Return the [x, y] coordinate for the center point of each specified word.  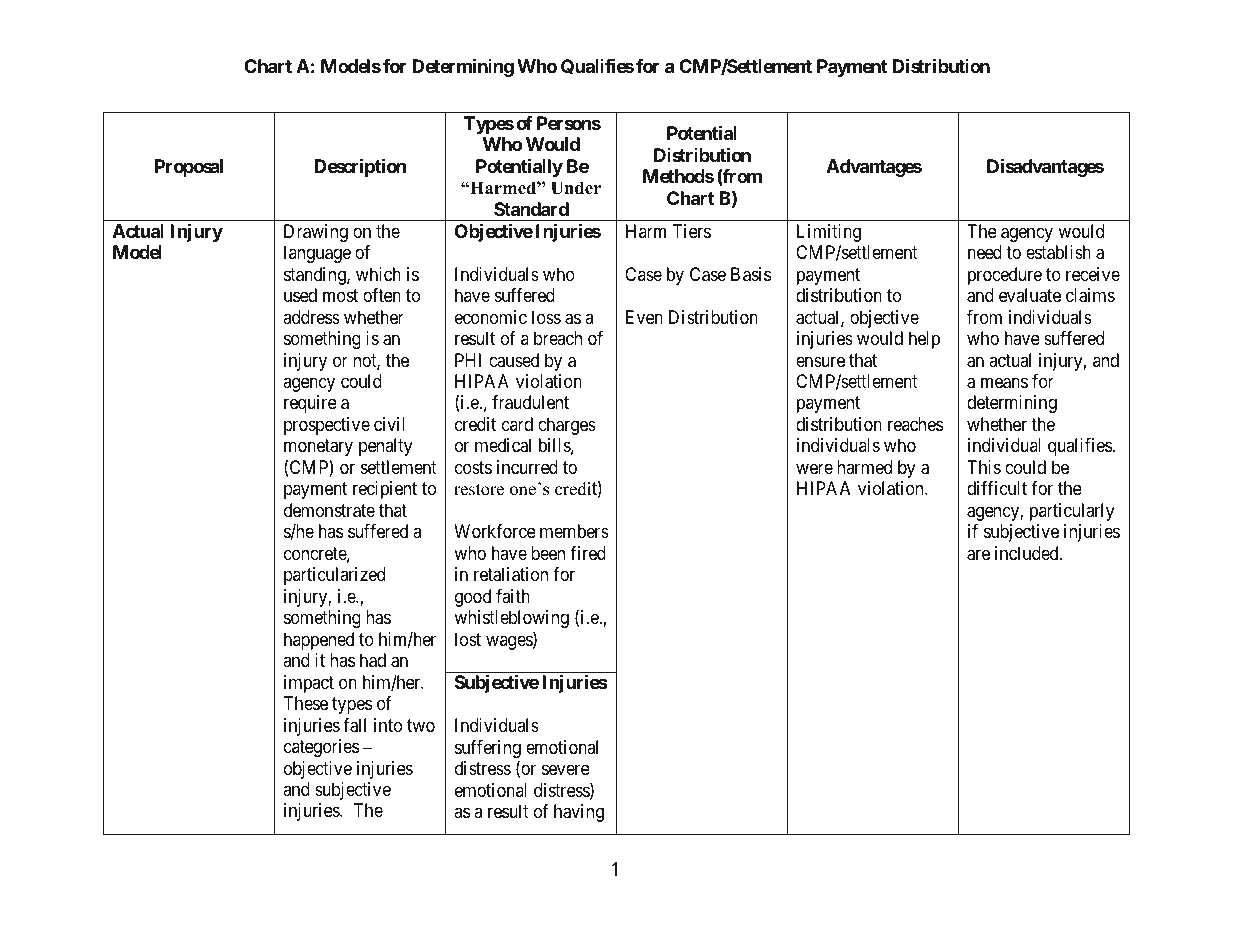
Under [576, 188]
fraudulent [530, 402]
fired [588, 553]
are [978, 555]
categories [321, 748]
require [310, 404]
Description [360, 167]
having [579, 813]
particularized [334, 576]
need [985, 252]
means [1004, 383]
